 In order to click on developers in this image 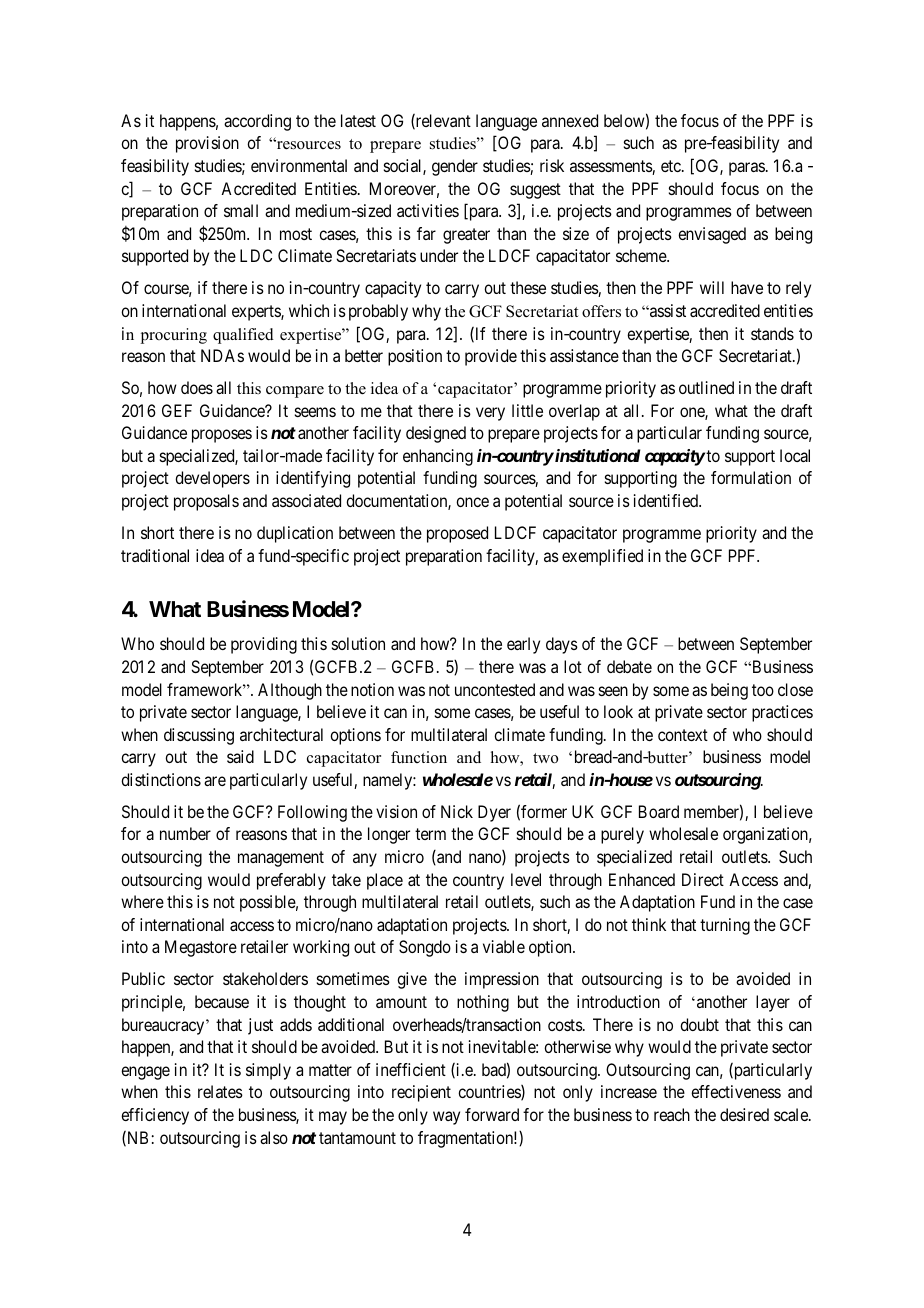, I will do `click(212, 479)`.
